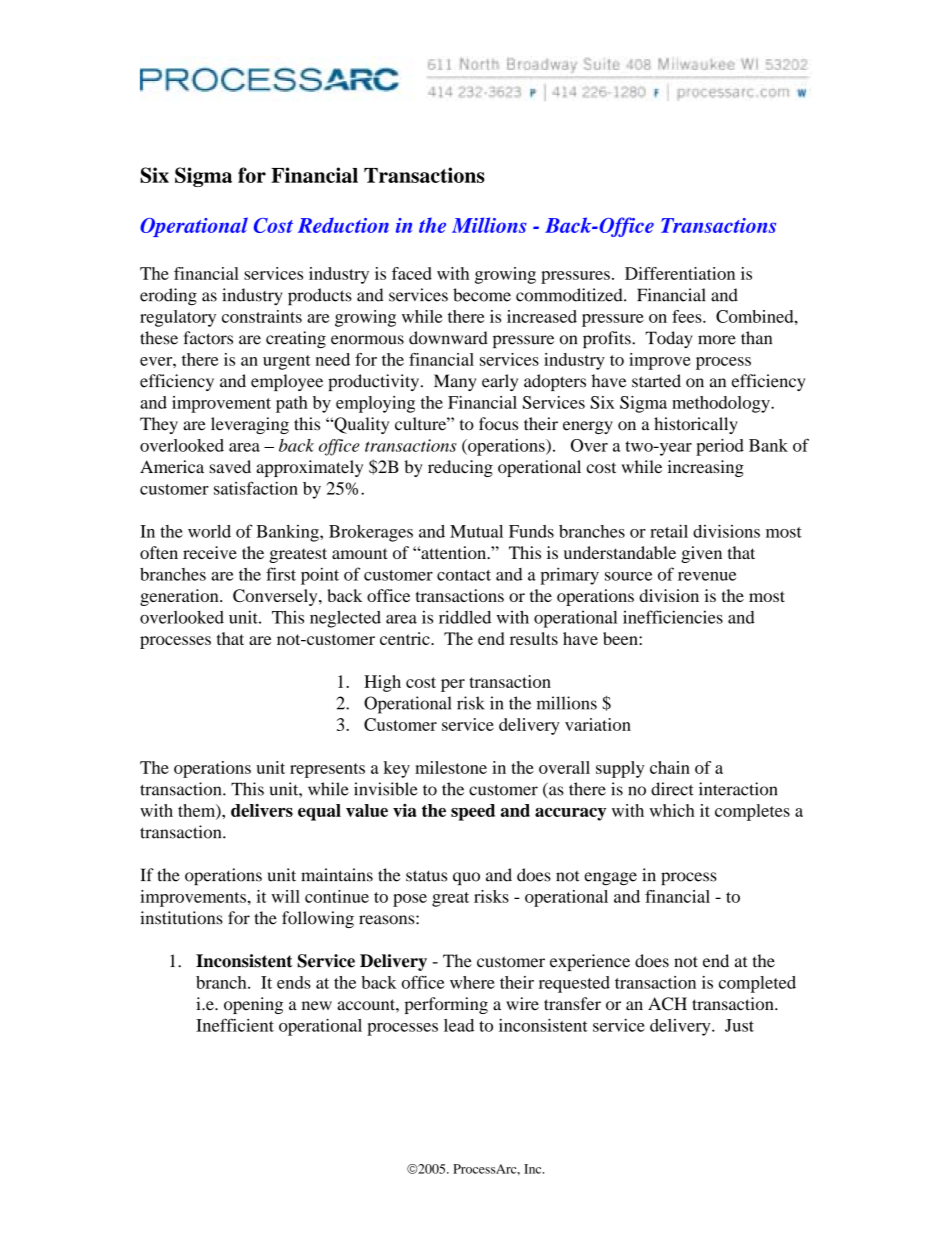 This image has height=1233, width=952. Describe the element at coordinates (722, 404) in the image. I see `methodology` at that location.
